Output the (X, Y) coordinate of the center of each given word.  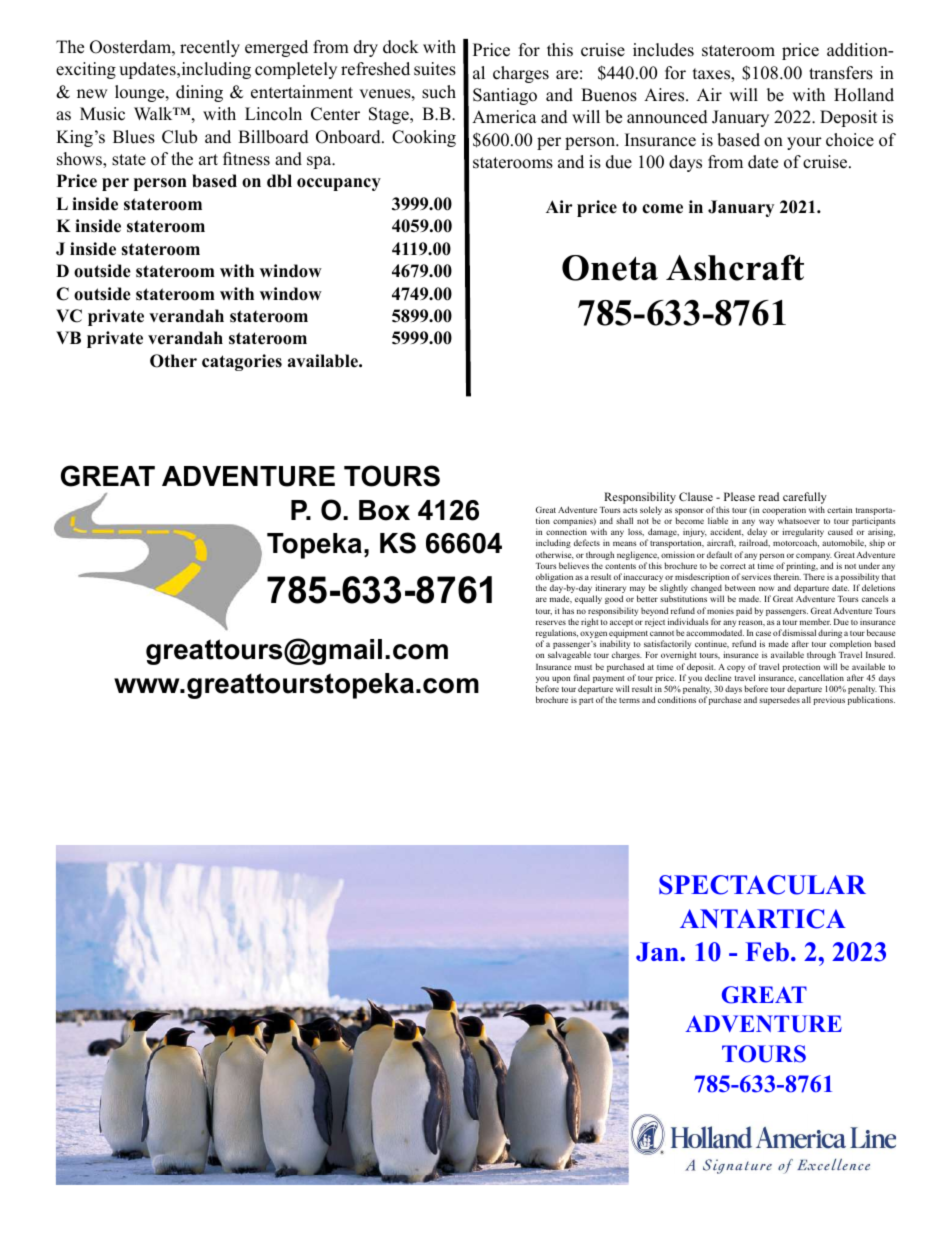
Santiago (505, 96)
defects (587, 542)
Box (384, 510)
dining (199, 93)
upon (561, 679)
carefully (805, 499)
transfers (841, 73)
